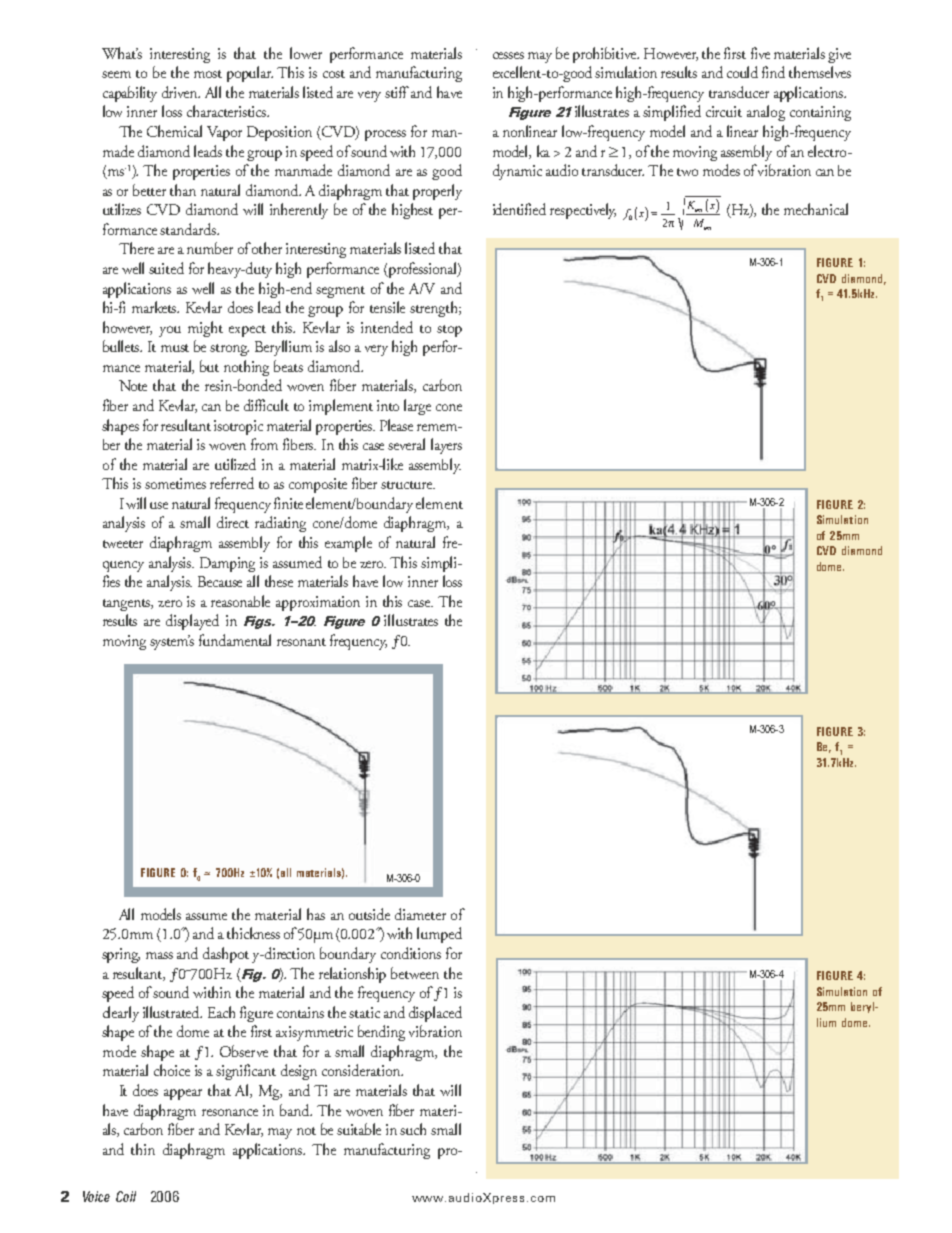 Image resolution: width=952 pixels, height=1233 pixels. What do you see at coordinates (420, 914) in the image?
I see `DIAMETER` at bounding box center [420, 914].
